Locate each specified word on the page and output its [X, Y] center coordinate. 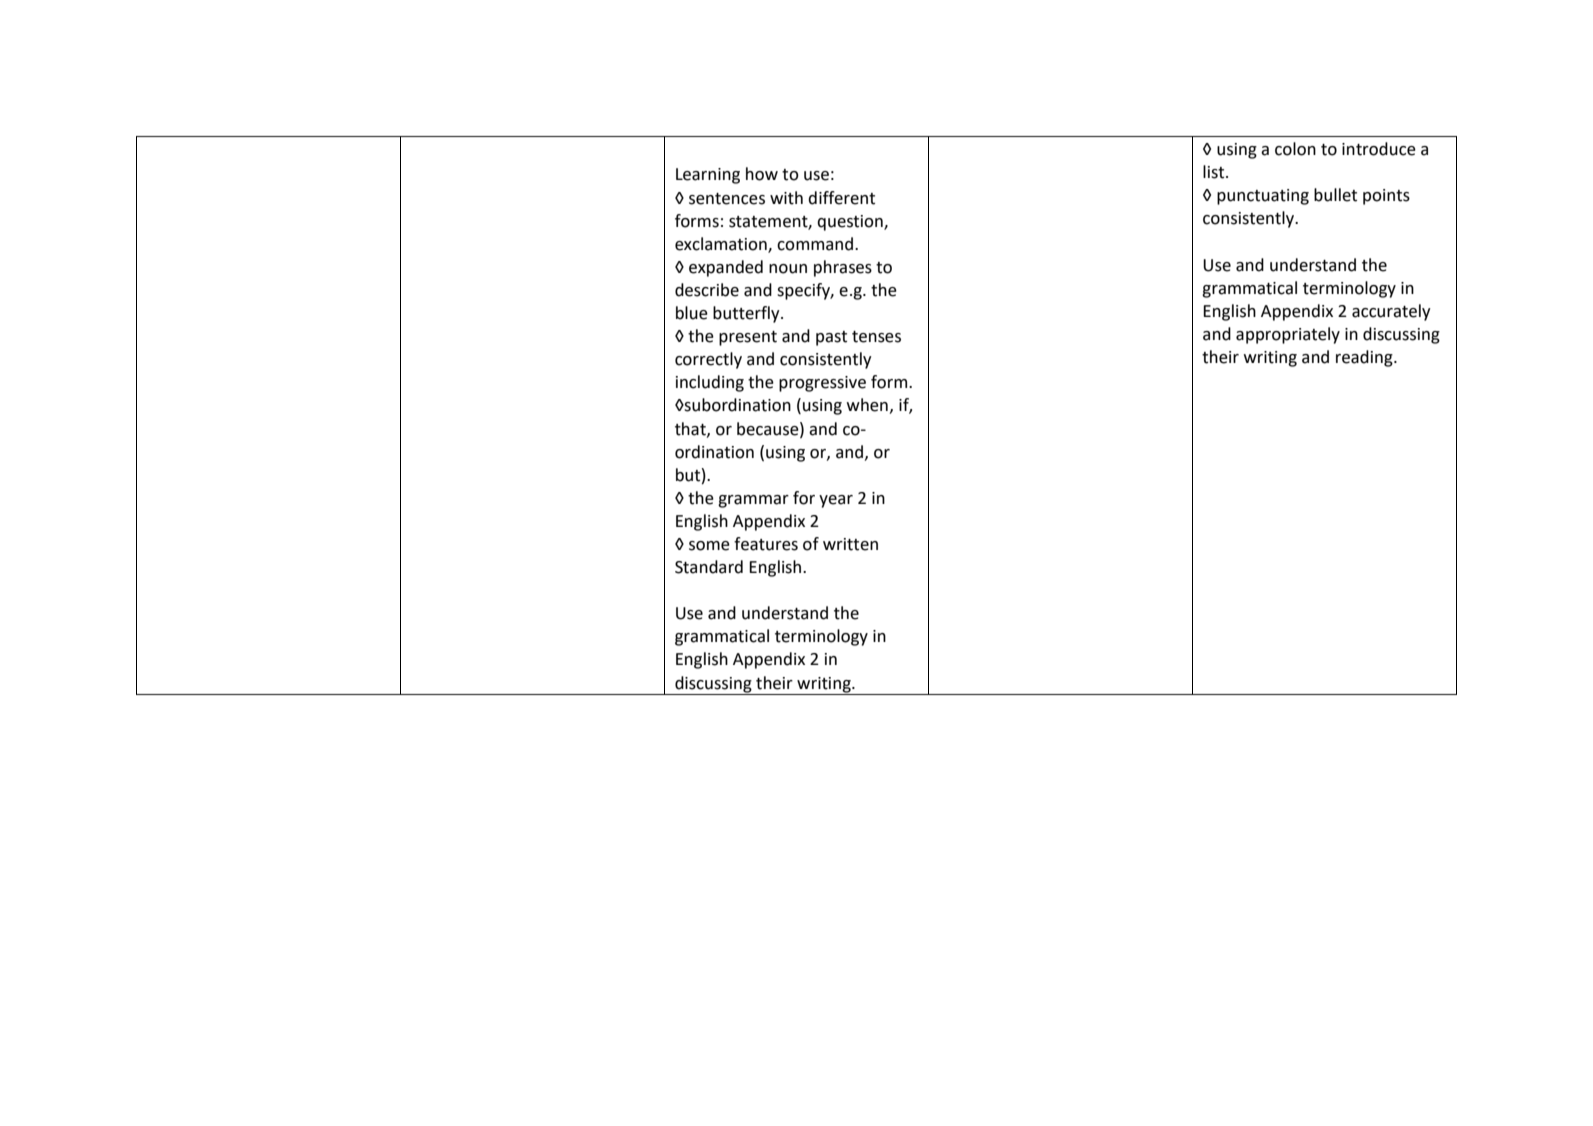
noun [788, 269]
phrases [843, 268]
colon [1295, 149]
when [867, 405]
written [850, 544]
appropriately [1288, 335]
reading [1365, 358]
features [766, 544]
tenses [876, 337]
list [1215, 172]
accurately [1391, 312]
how [762, 174]
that [691, 429]
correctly [708, 360]
